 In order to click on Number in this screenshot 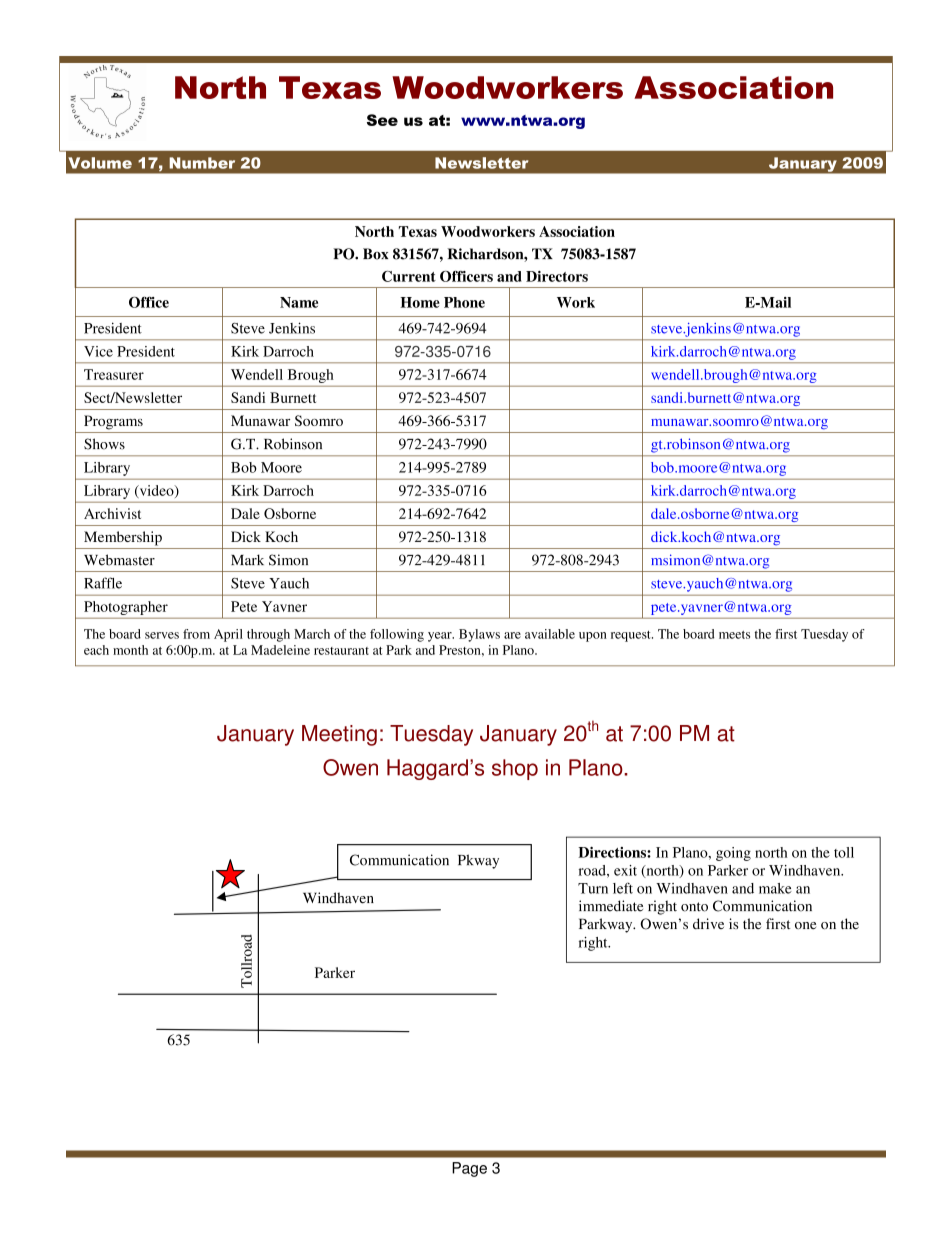, I will do `click(202, 163)`.
